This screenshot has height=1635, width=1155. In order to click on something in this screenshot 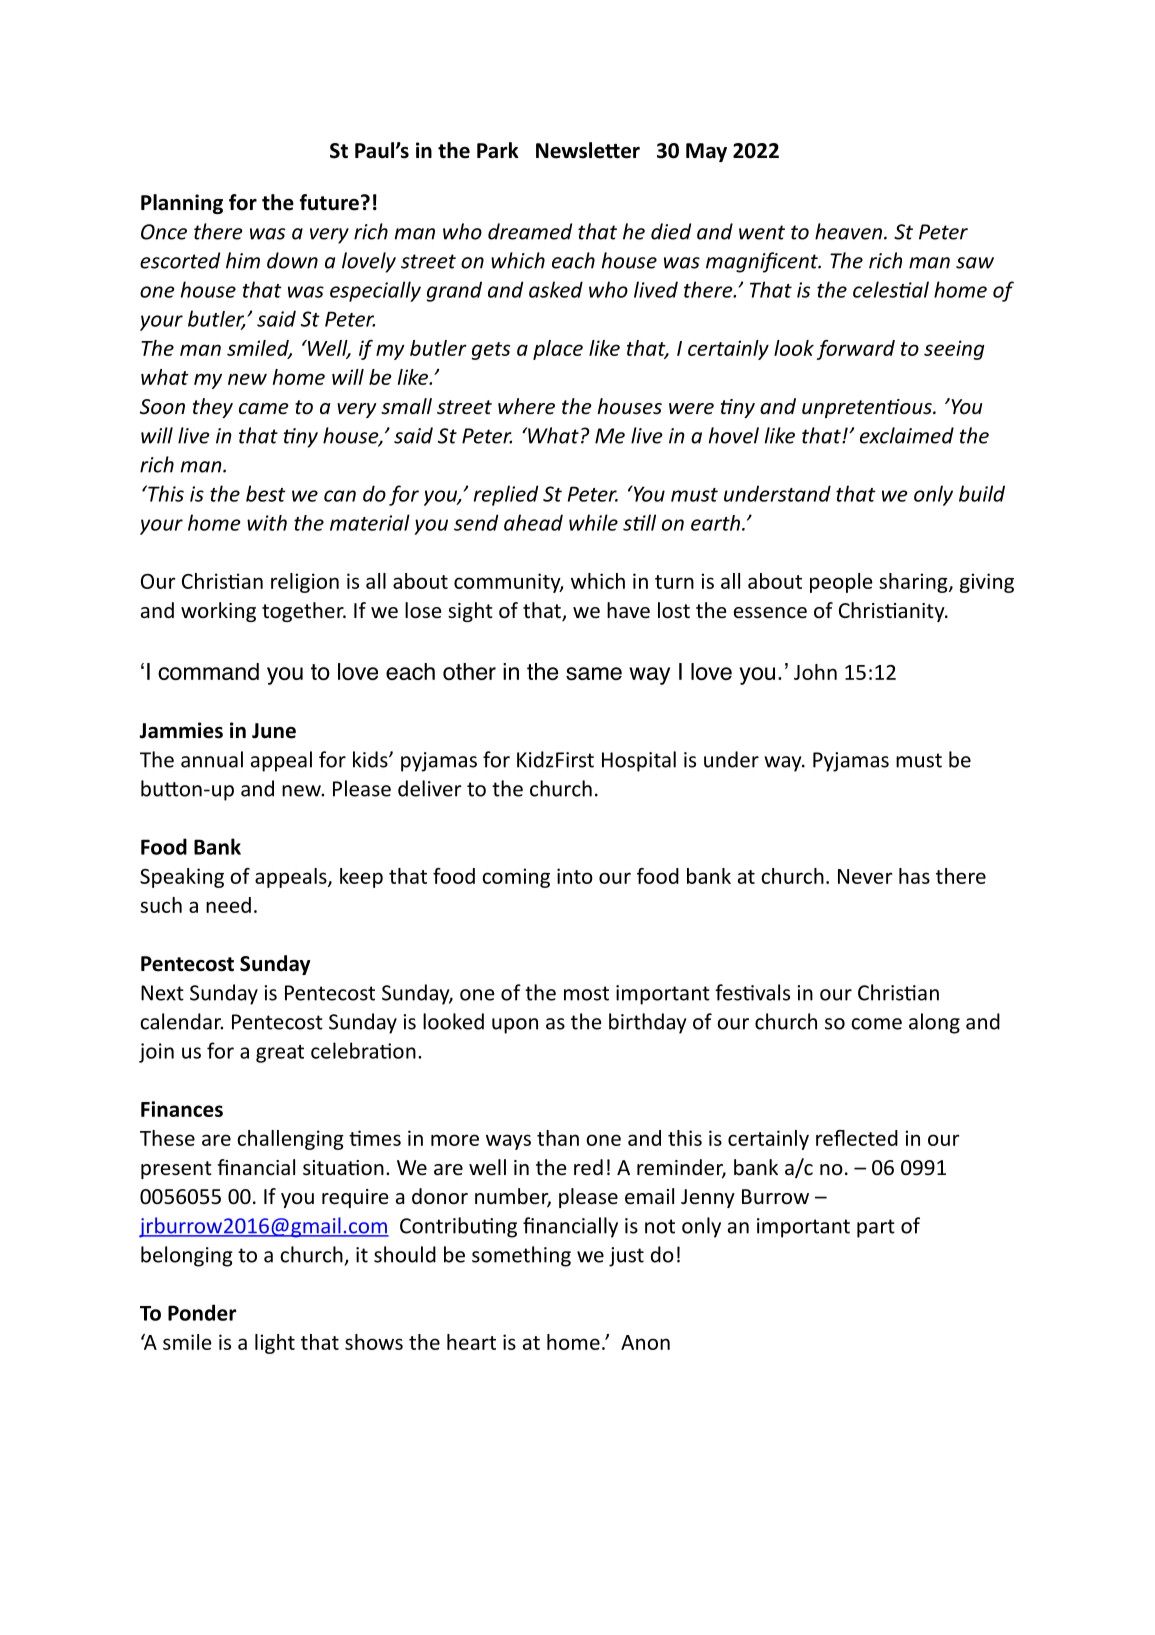, I will do `click(521, 1256)`.
